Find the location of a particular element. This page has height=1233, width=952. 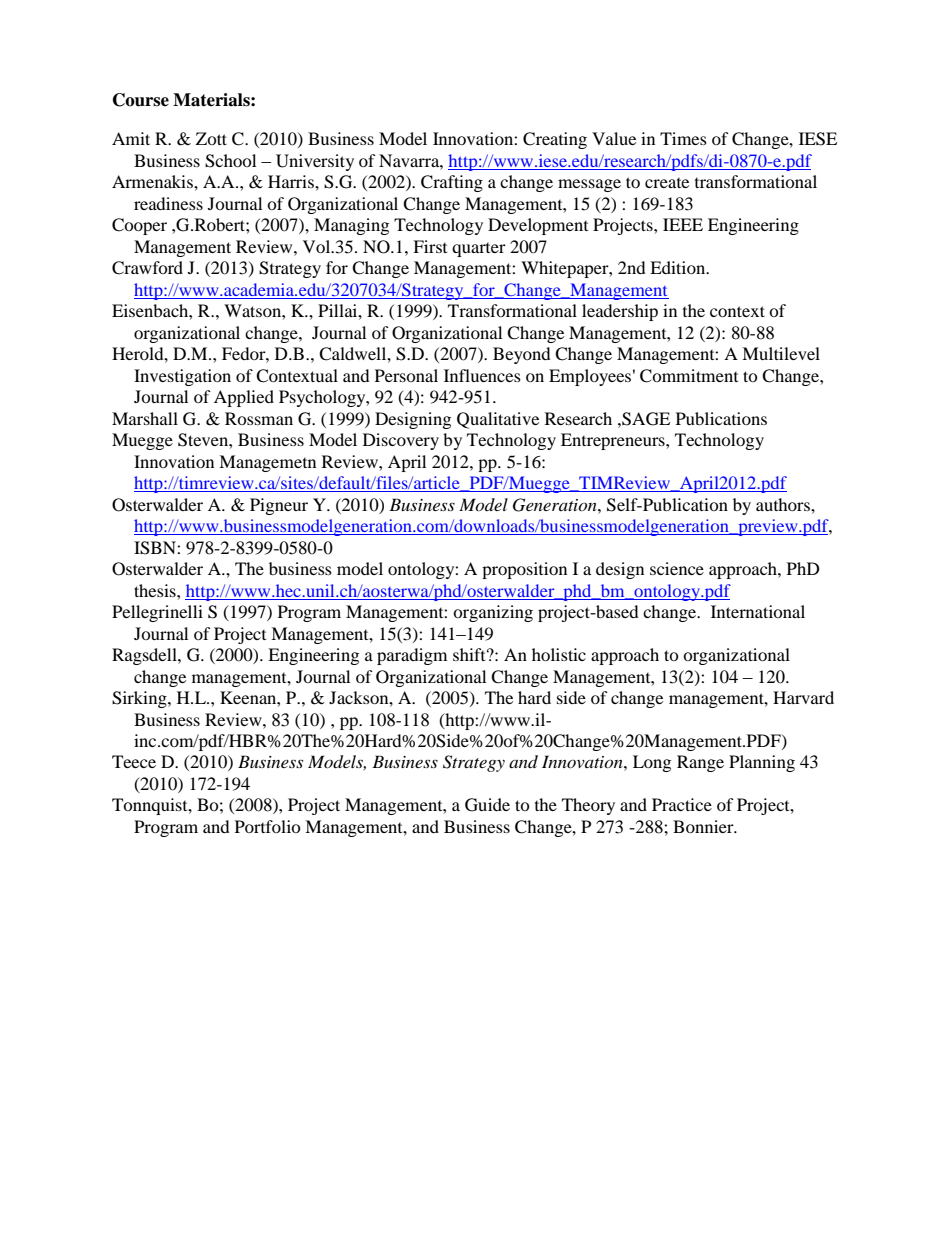

Rossman is located at coordinates (259, 418).
